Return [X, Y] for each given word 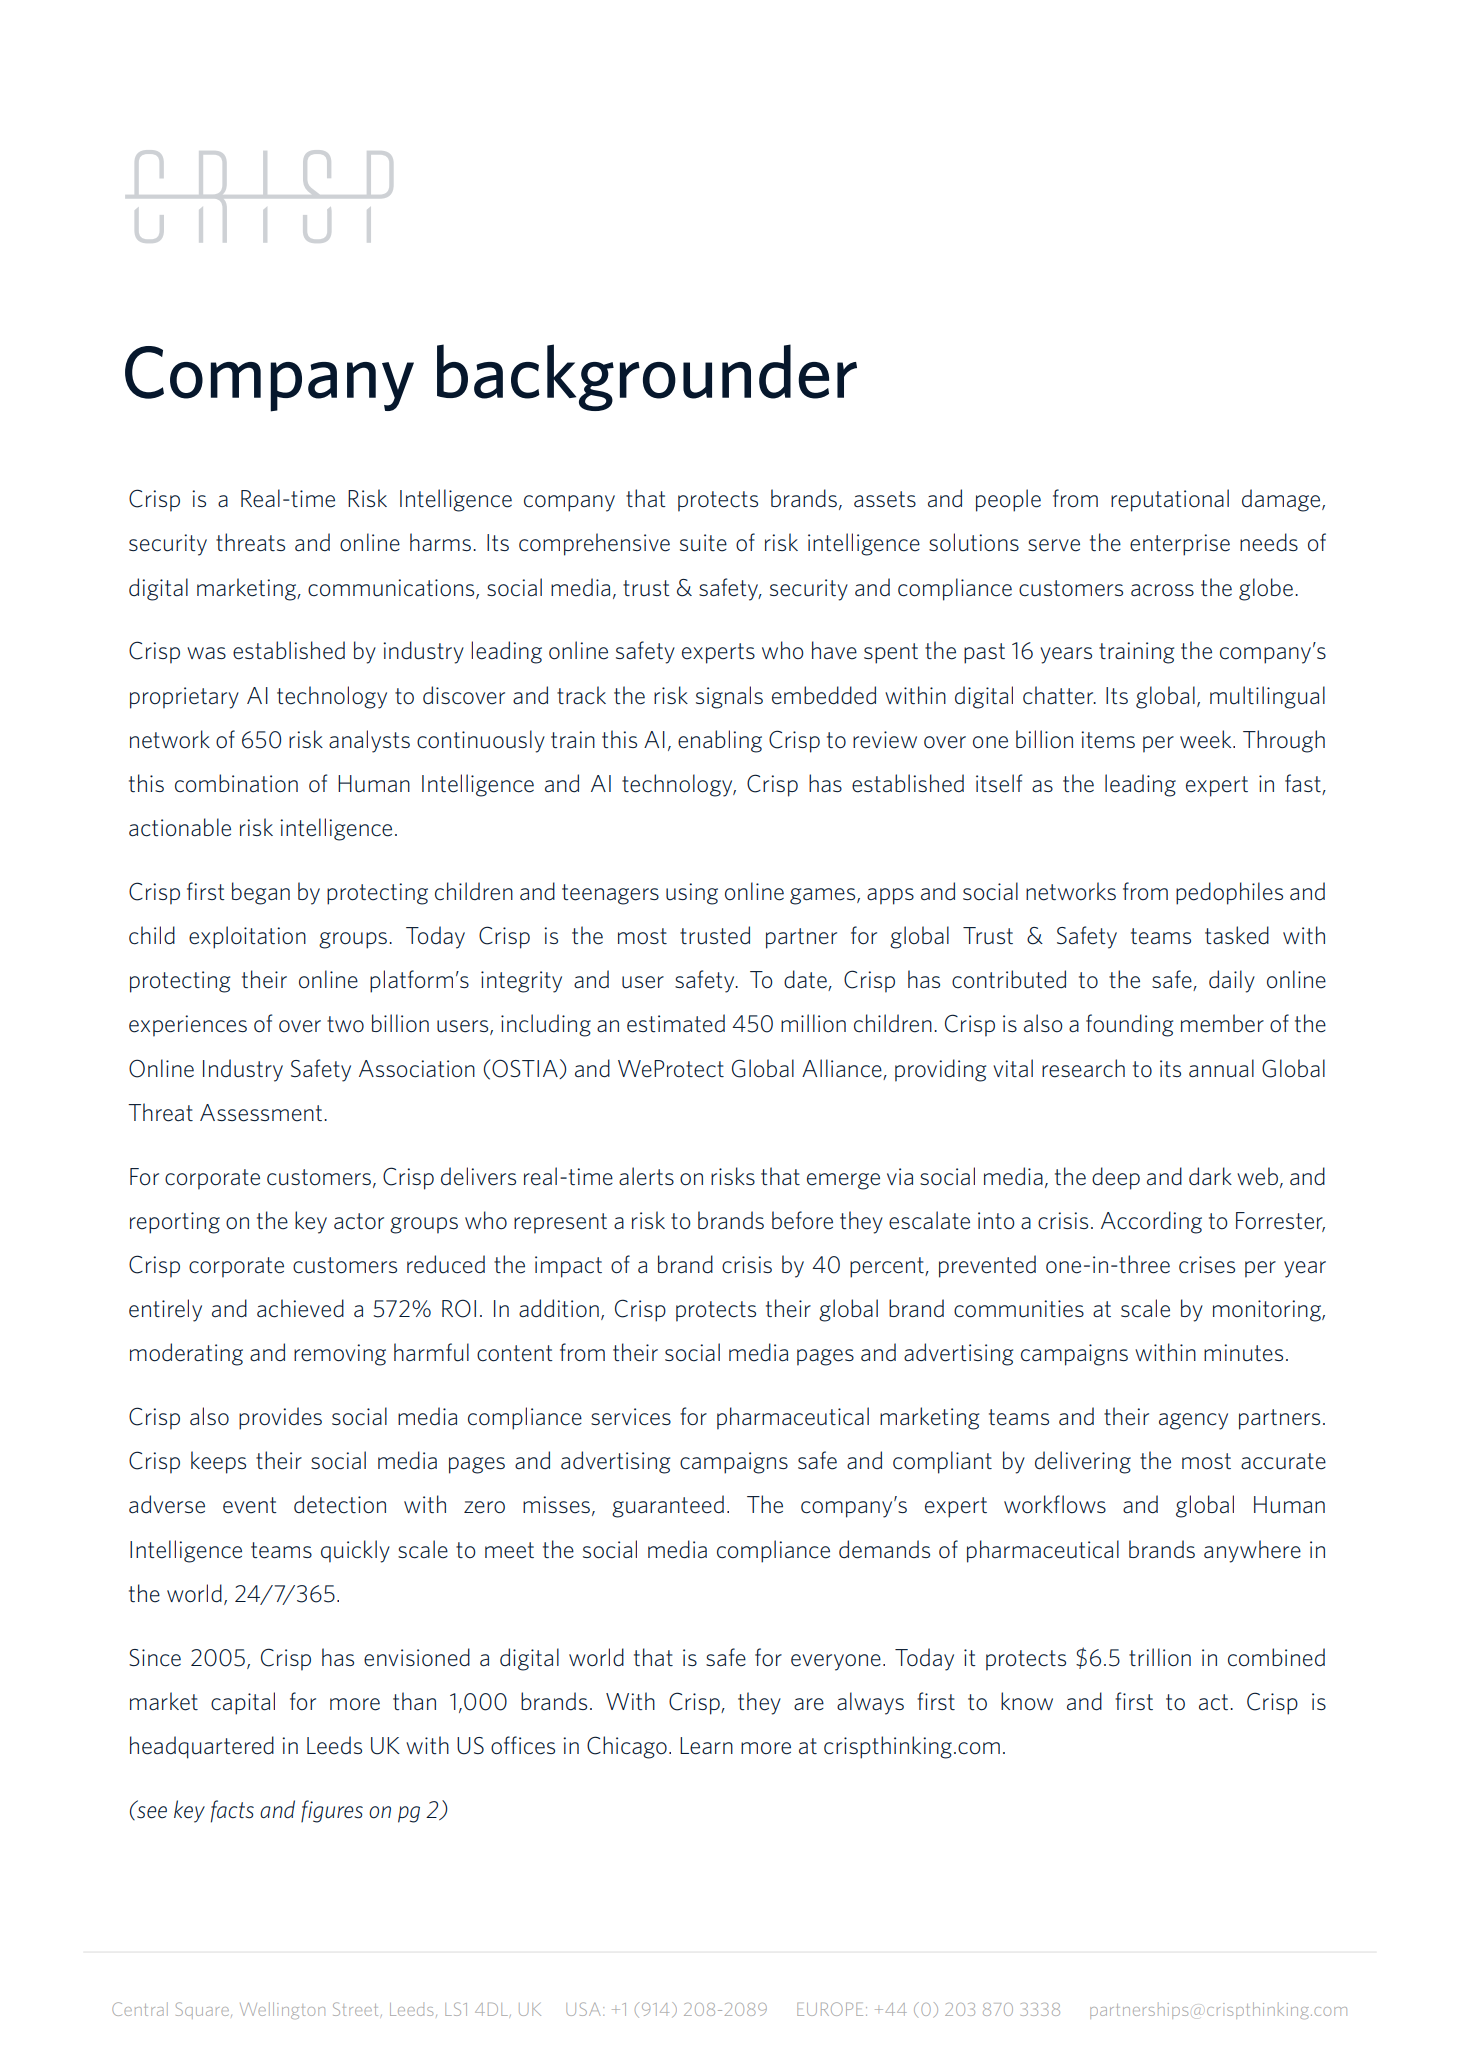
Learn [706, 1746]
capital [243, 1703]
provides [280, 1418]
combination [236, 783]
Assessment [262, 1113]
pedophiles [1229, 893]
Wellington [282, 2010]
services [631, 1417]
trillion [1160, 1657]
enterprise [1180, 545]
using [692, 894]
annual [1221, 1068]
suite [703, 543]
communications [392, 588]
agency [1193, 1421]
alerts [646, 1176]
